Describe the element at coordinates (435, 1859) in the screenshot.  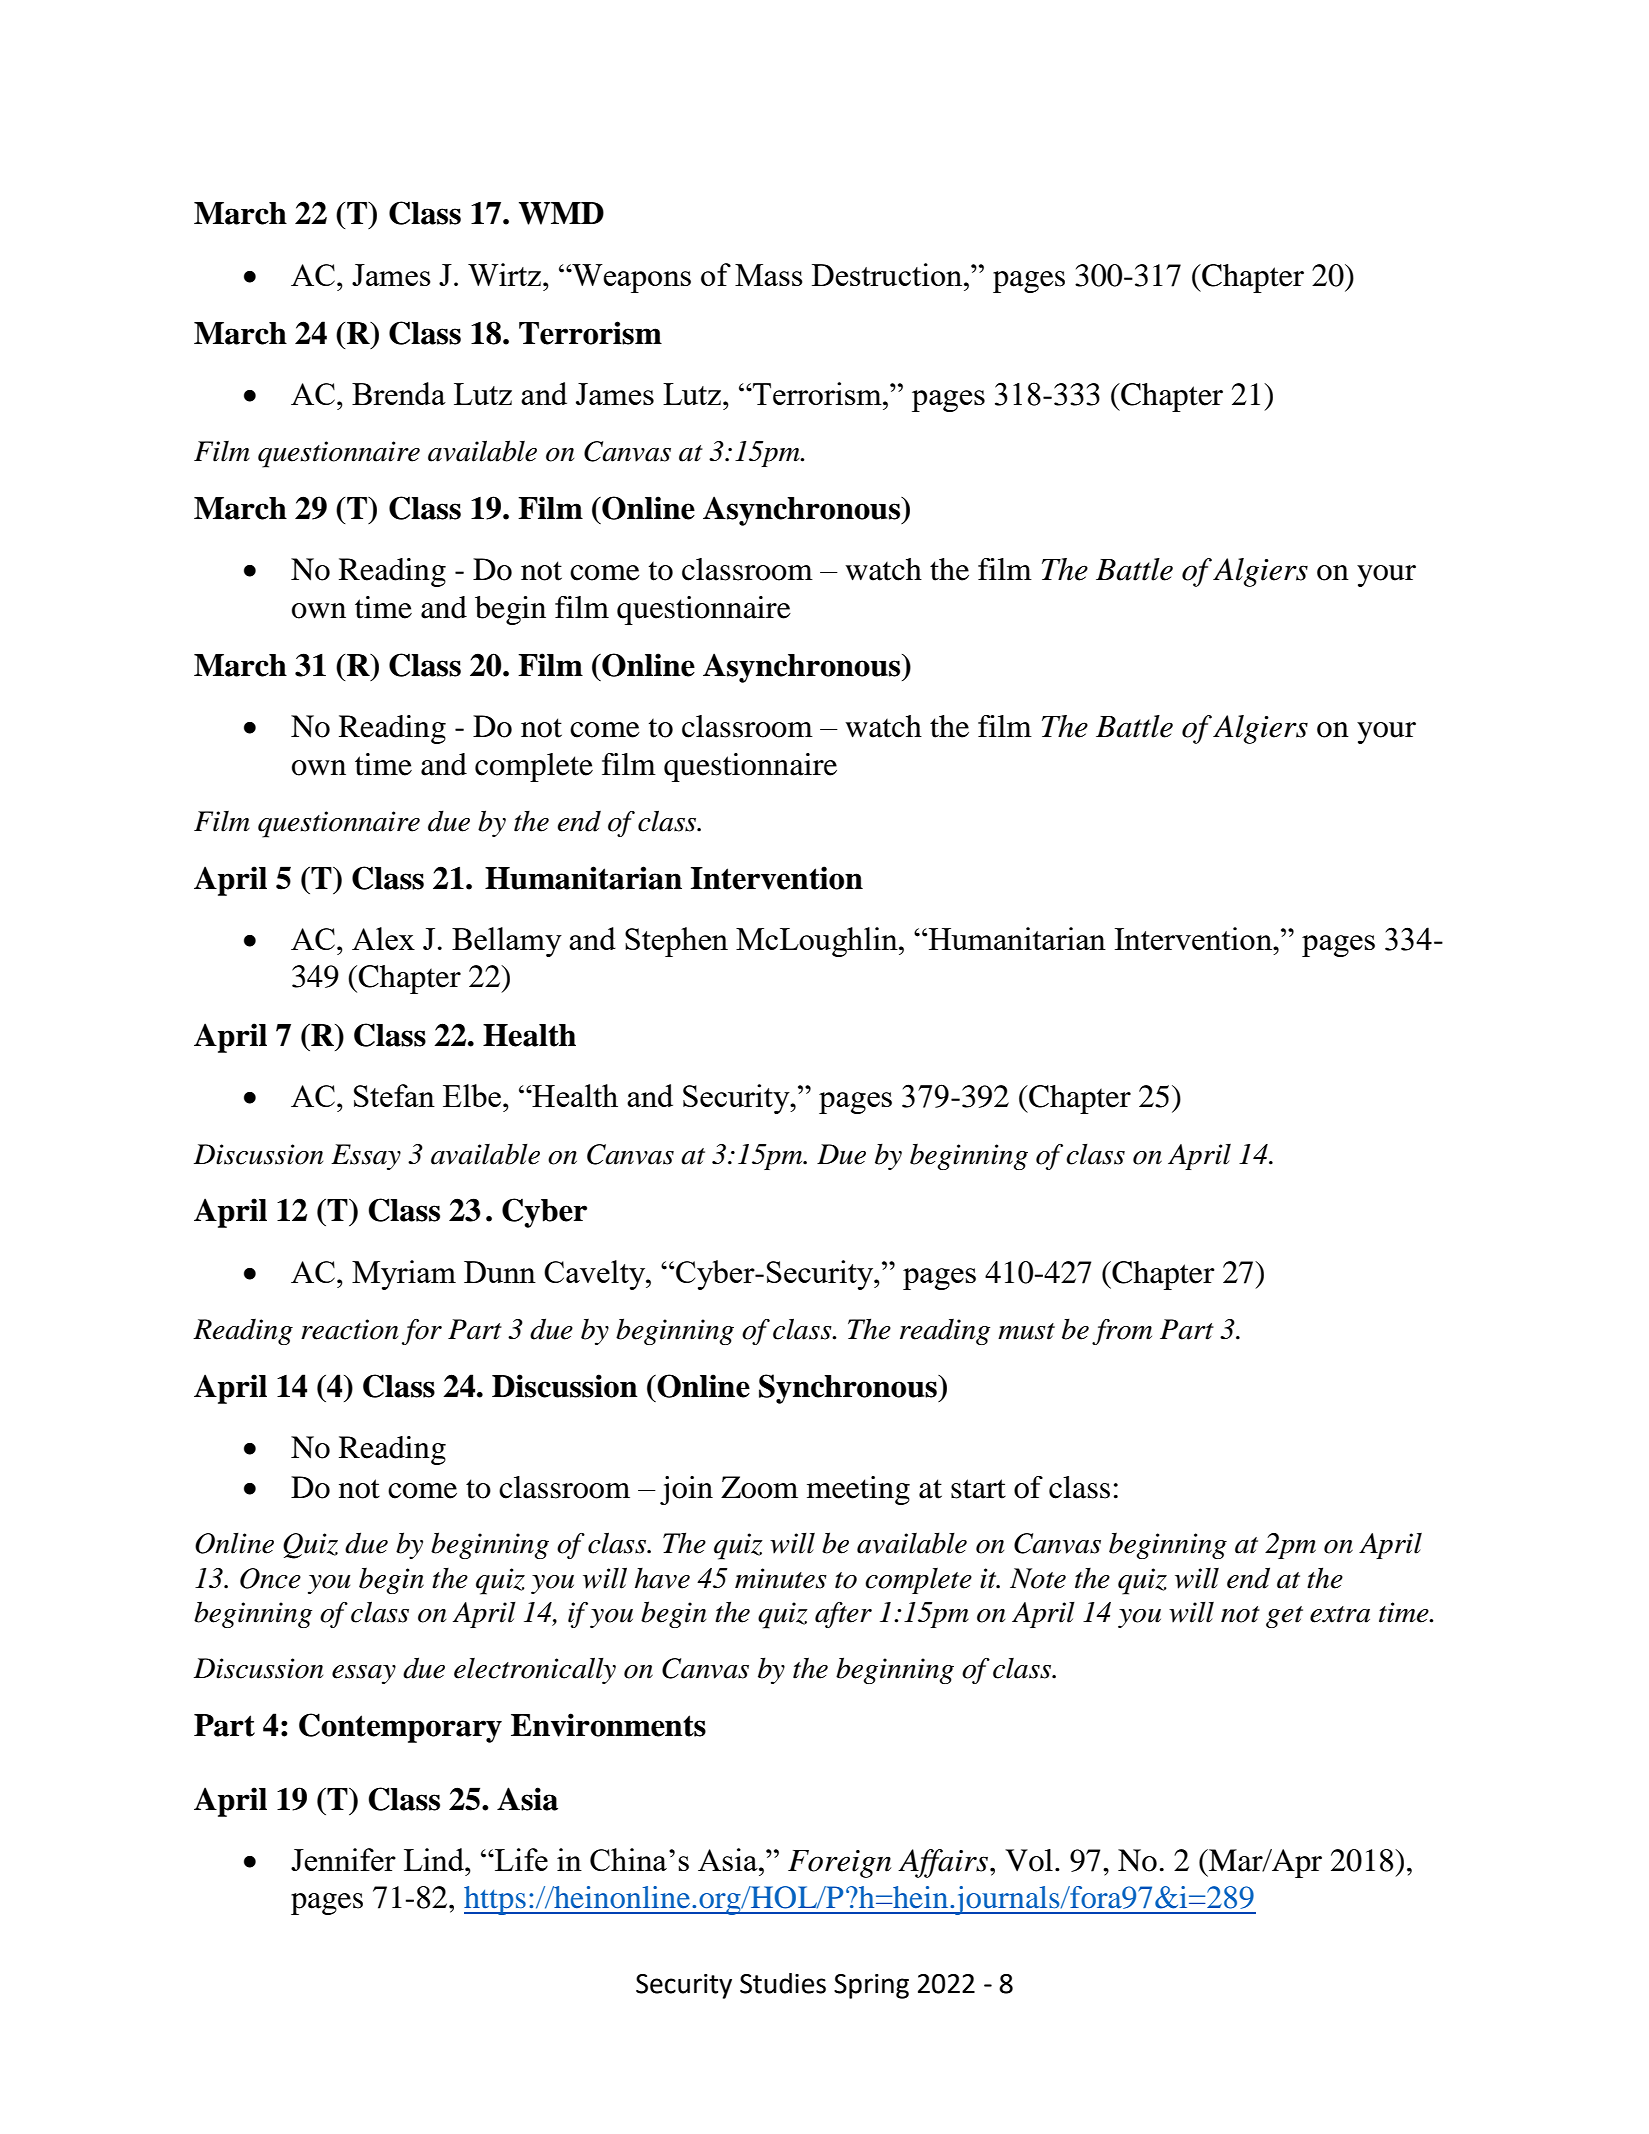
I see `Lind` at that location.
